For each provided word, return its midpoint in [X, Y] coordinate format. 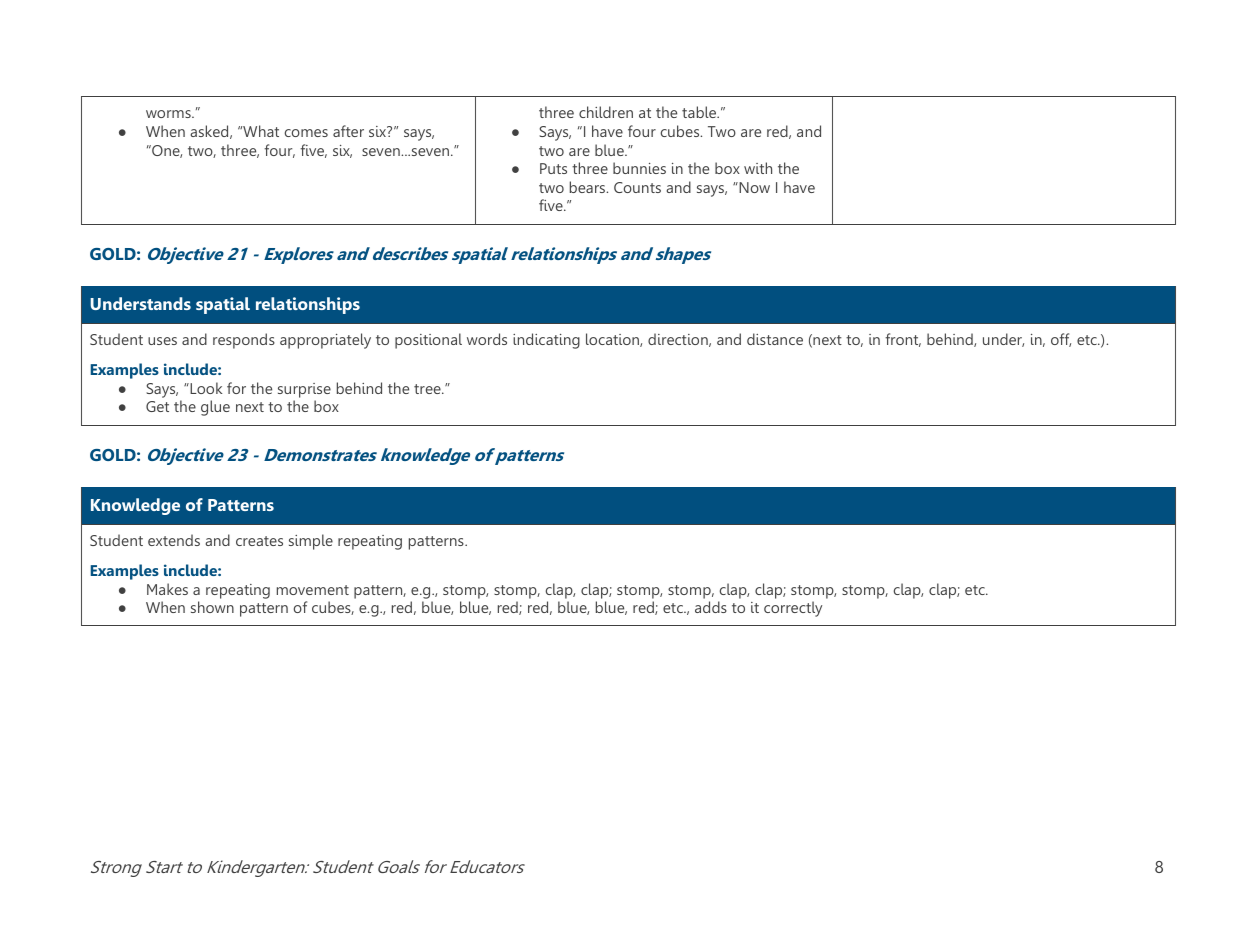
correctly [793, 609]
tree [428, 389]
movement [313, 590]
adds [711, 607]
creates [259, 541]
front [903, 340]
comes [306, 133]
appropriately [325, 341]
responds [244, 341]
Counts [637, 187]
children [606, 112]
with [758, 168]
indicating [546, 341]
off [1061, 340]
